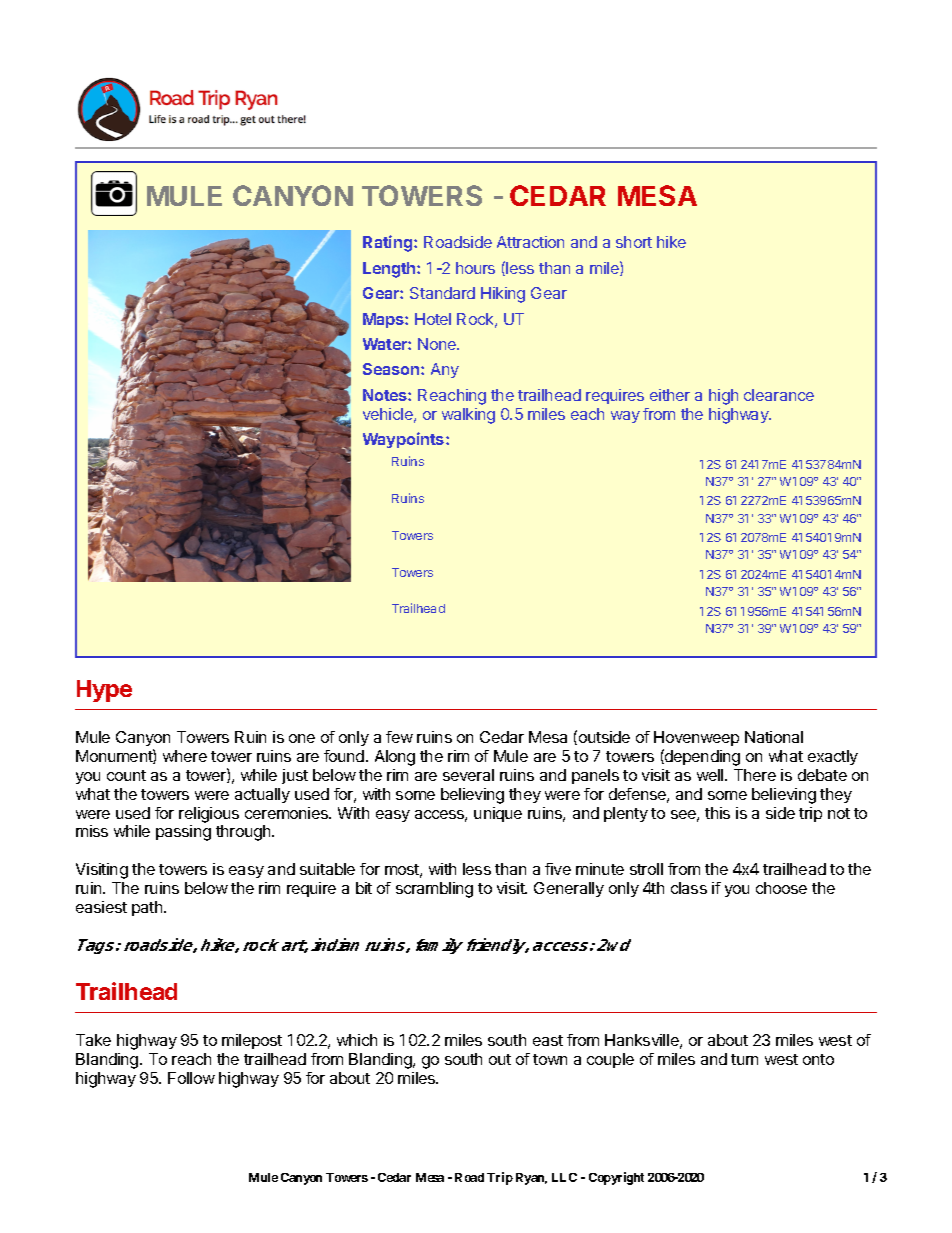 The width and height of the screenshot is (952, 1233). I want to click on hours, so click(475, 268).
